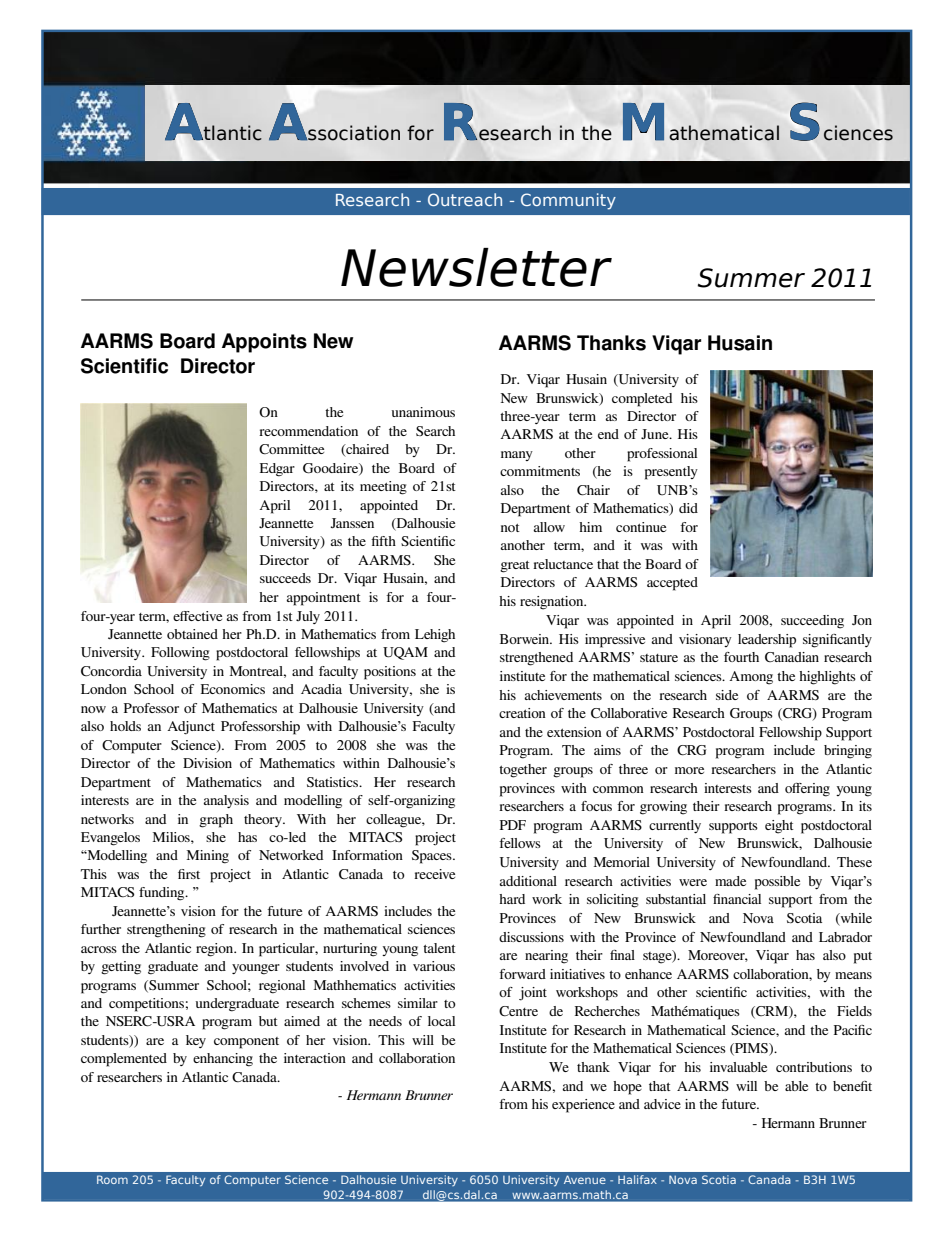 This screenshot has height=1233, width=952. What do you see at coordinates (112, 1179) in the screenshot?
I see `Room` at bounding box center [112, 1179].
